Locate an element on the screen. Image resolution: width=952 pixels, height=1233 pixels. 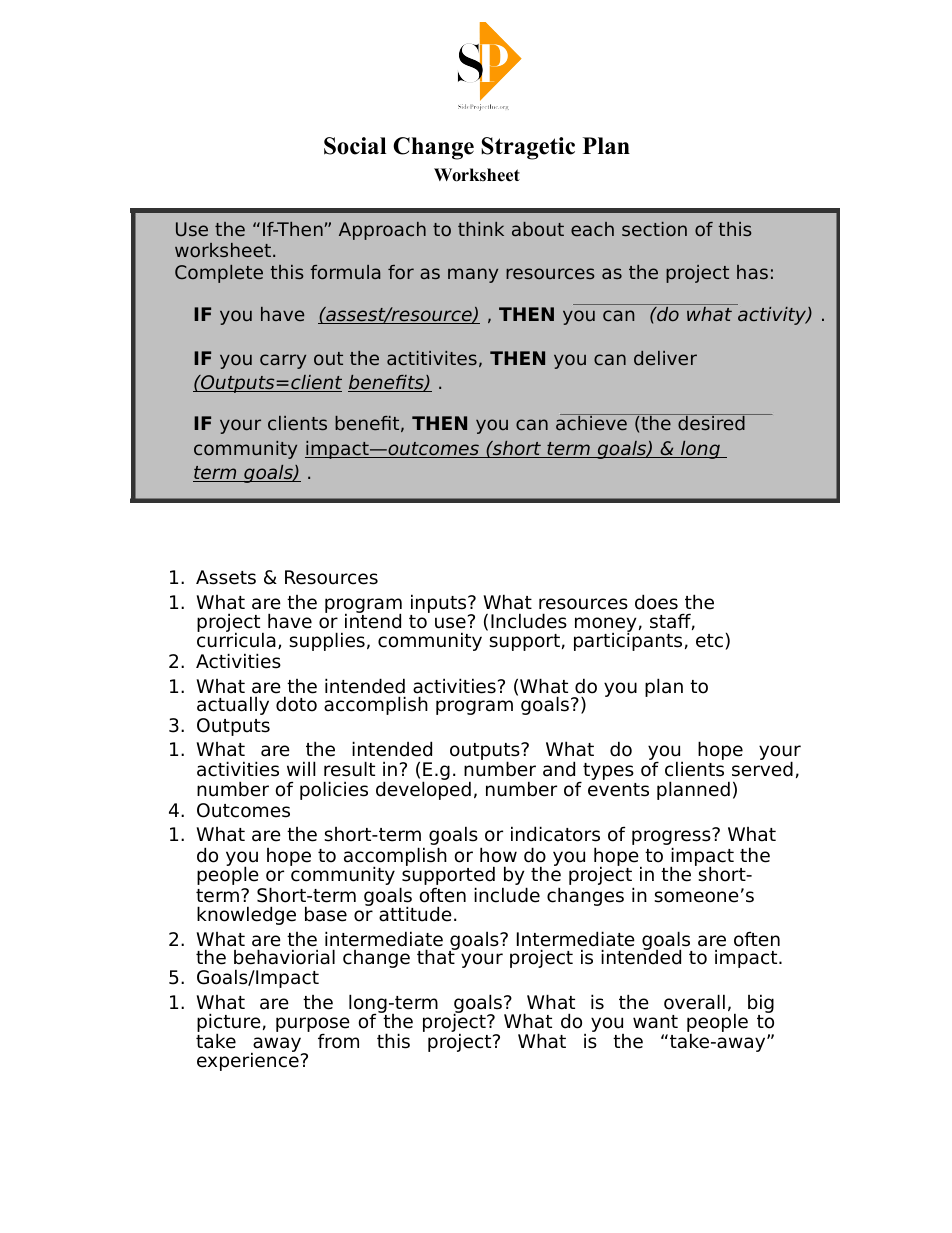
that is located at coordinates (437, 956).
